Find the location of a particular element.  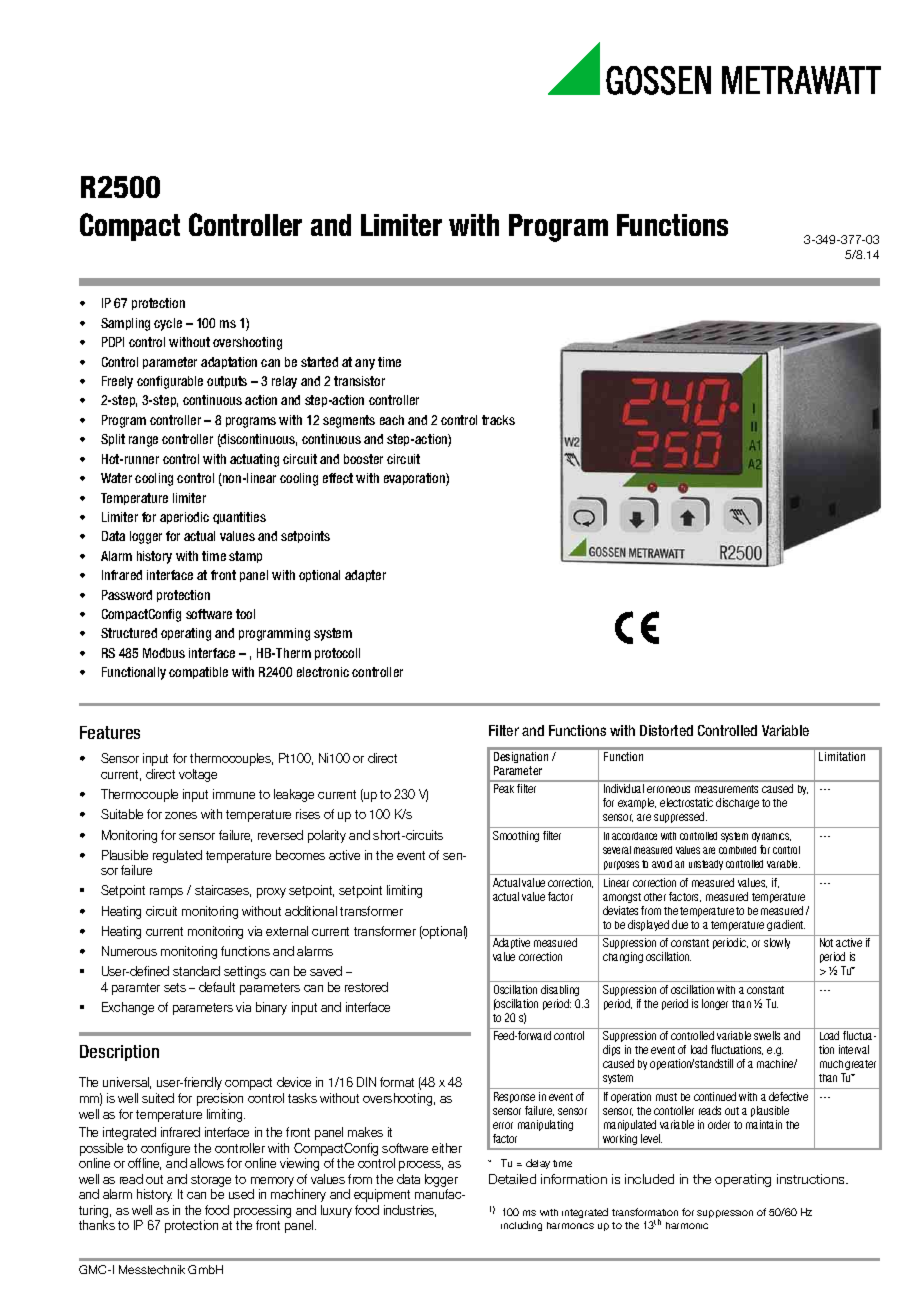

each is located at coordinates (392, 420).
